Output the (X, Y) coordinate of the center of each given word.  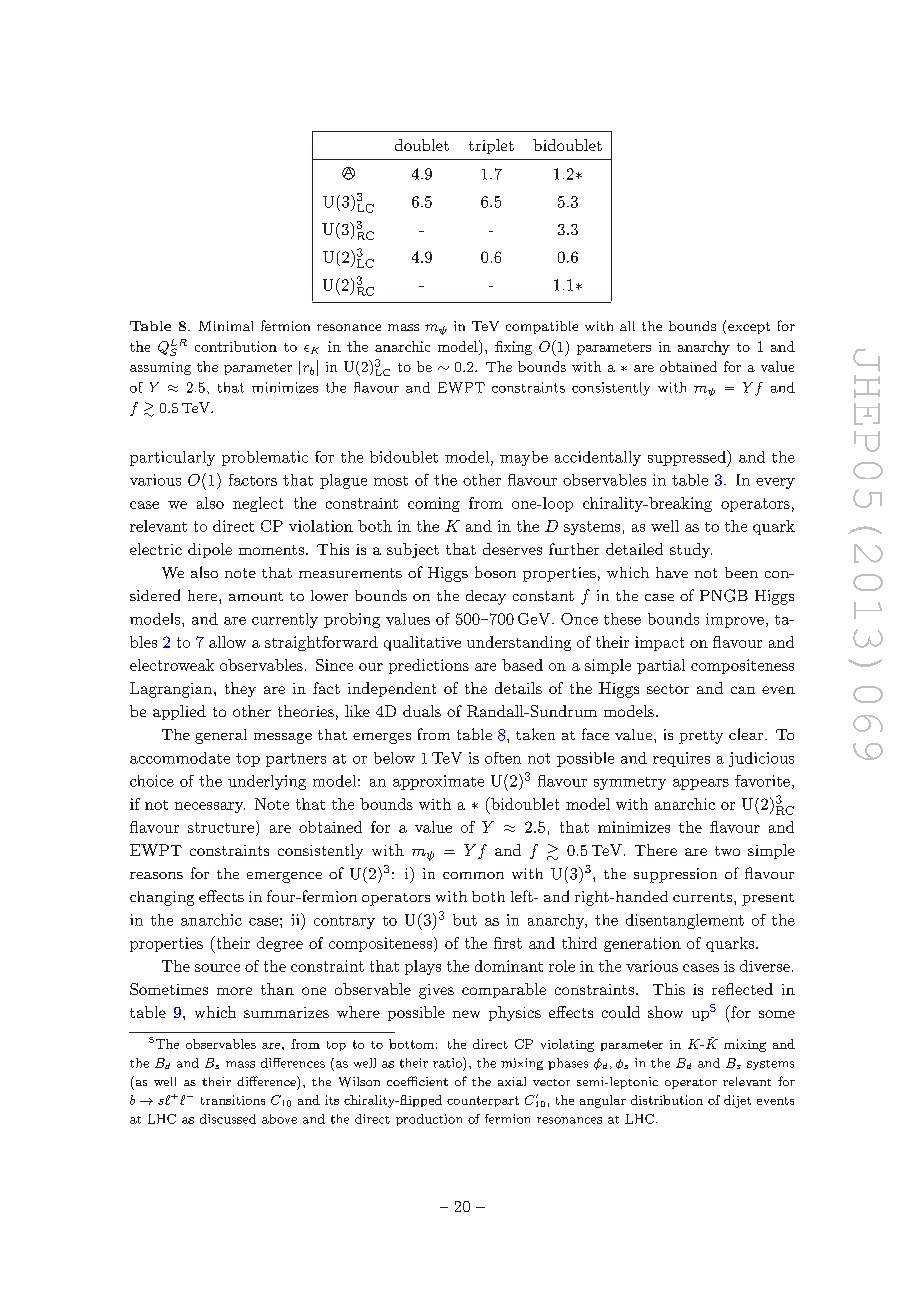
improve (735, 620)
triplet (491, 146)
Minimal (226, 326)
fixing (513, 348)
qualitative (422, 643)
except (749, 328)
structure (221, 827)
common (473, 875)
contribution (236, 346)
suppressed (688, 458)
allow (227, 642)
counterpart (483, 1101)
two (727, 851)
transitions (233, 1100)
